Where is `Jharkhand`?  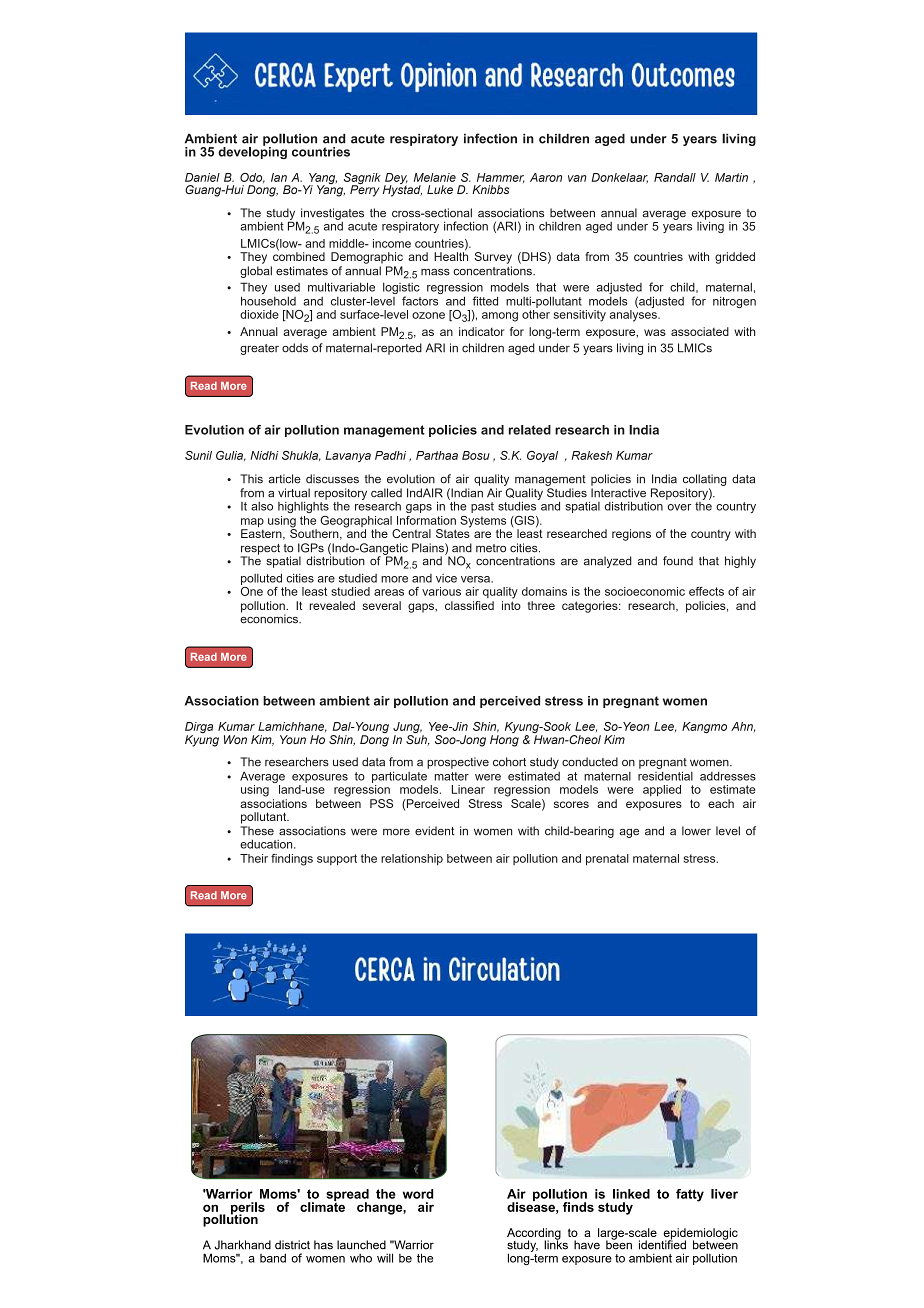
Jharkhand is located at coordinates (243, 1245).
